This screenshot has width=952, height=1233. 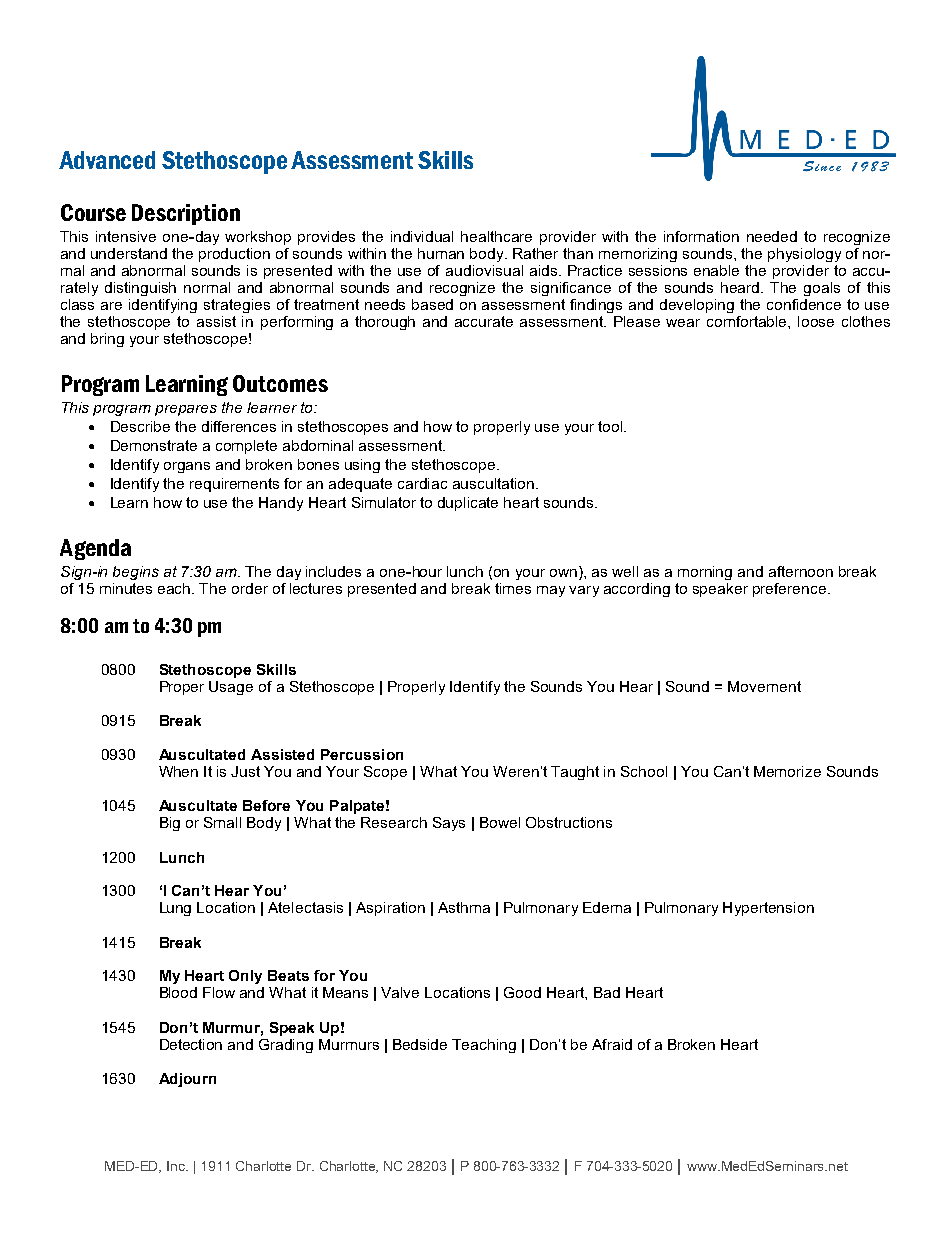 I want to click on healthcare, so click(x=496, y=236).
